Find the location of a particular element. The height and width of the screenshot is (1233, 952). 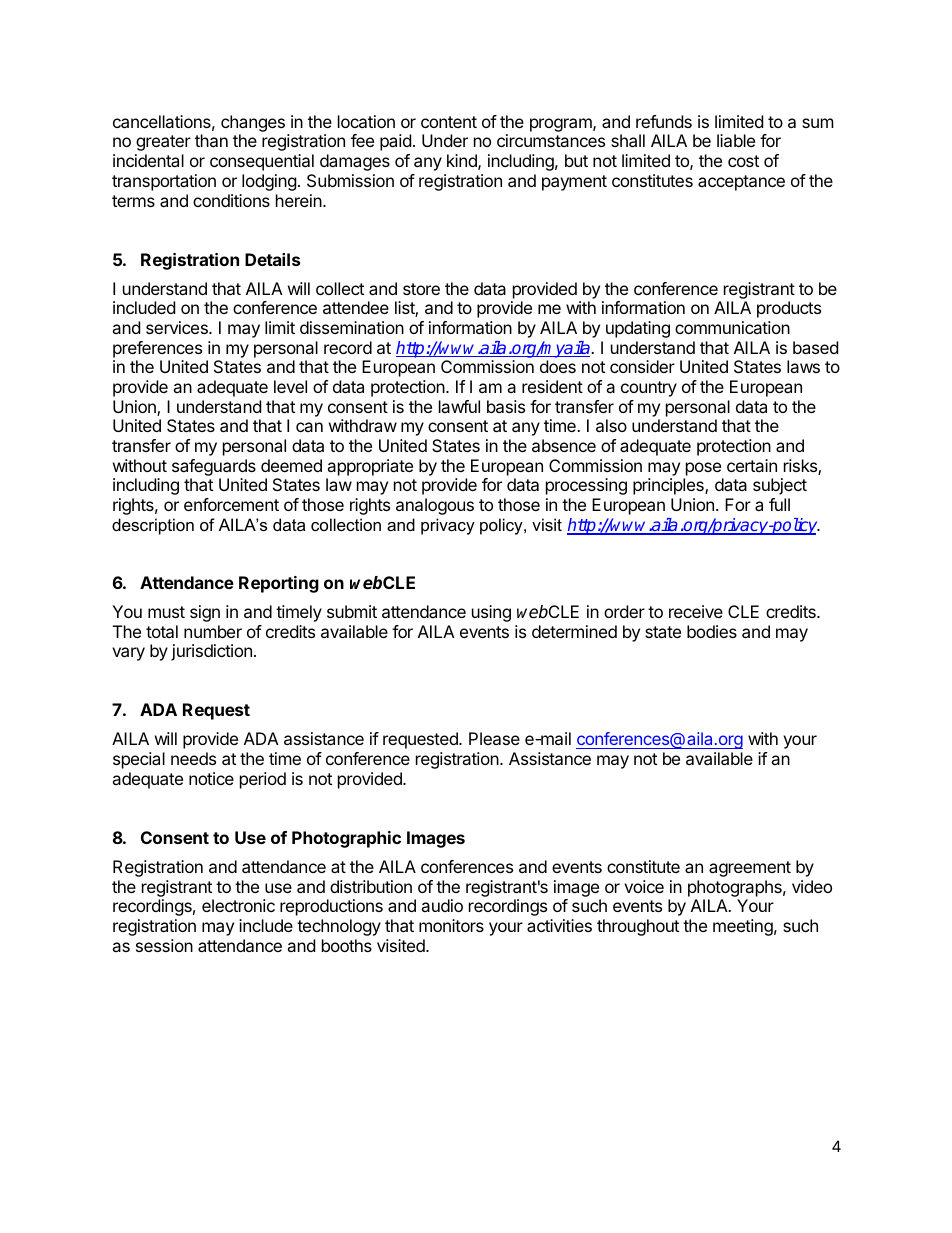

agreement is located at coordinates (750, 869).
